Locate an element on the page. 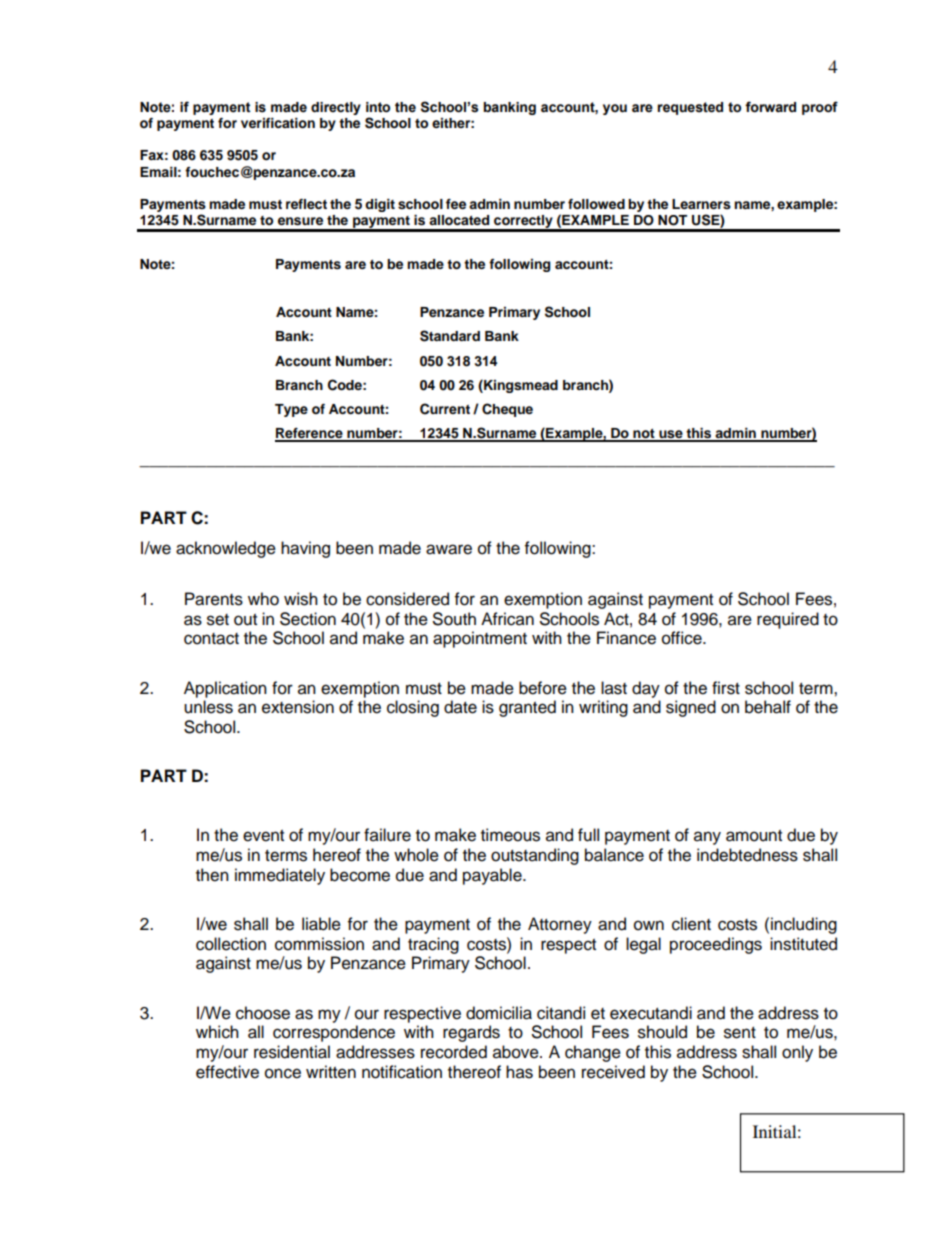  African is located at coordinates (507, 619).
